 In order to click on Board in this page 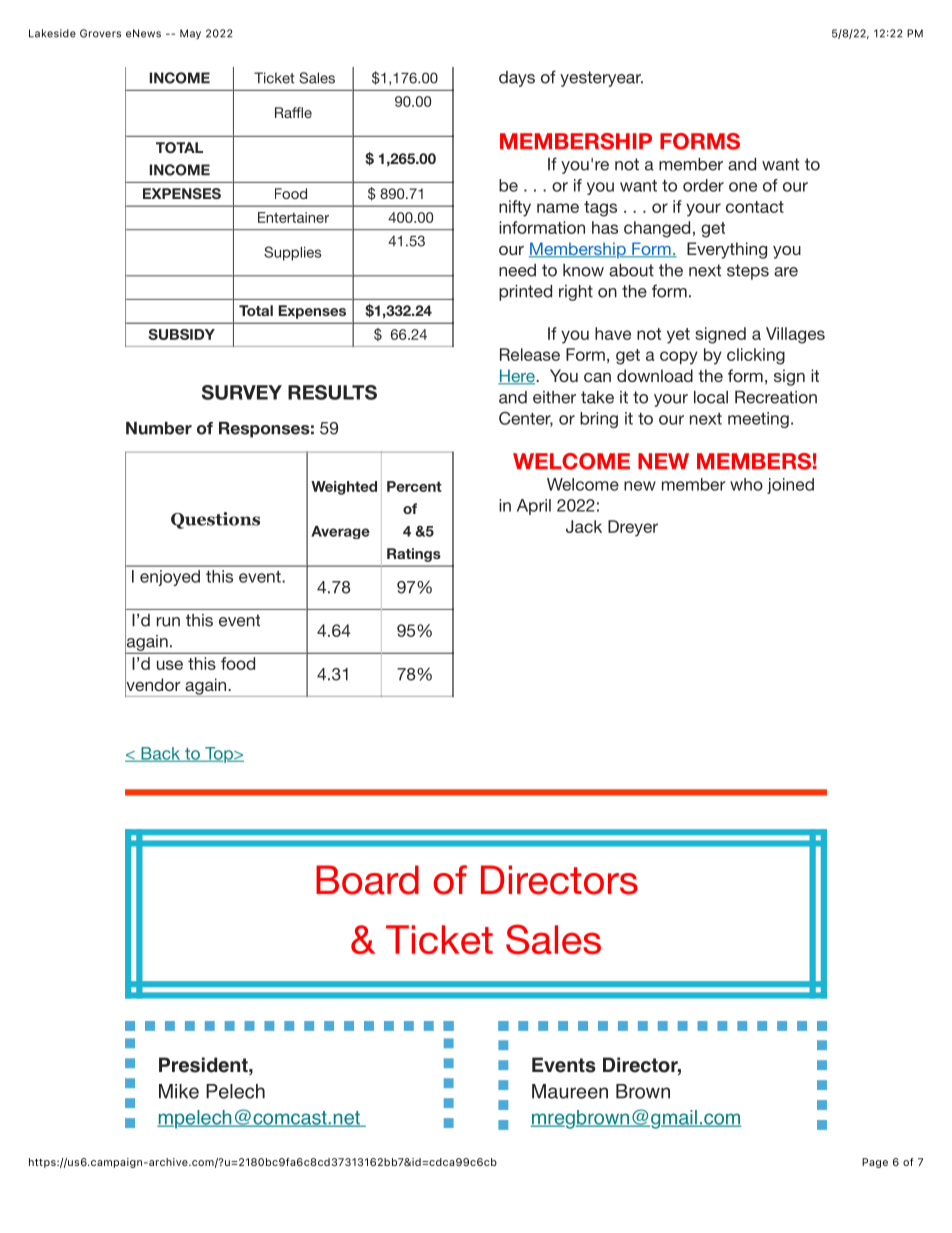, I will do `click(367, 880)`.
